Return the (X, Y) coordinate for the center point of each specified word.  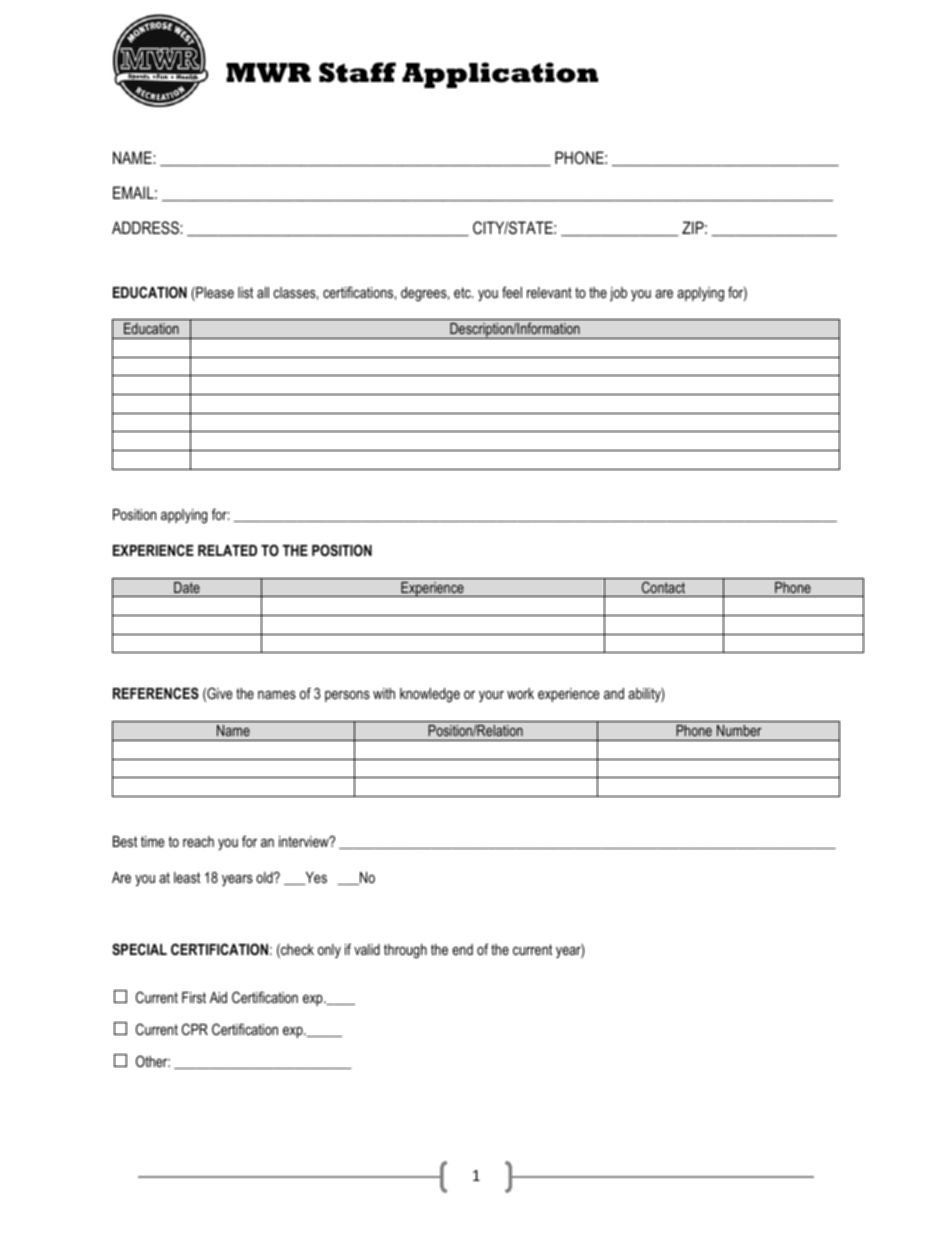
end (462, 949)
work (520, 693)
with (384, 693)
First (194, 997)
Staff (357, 72)
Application (500, 75)
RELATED (227, 550)
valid (367, 949)
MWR (268, 72)
